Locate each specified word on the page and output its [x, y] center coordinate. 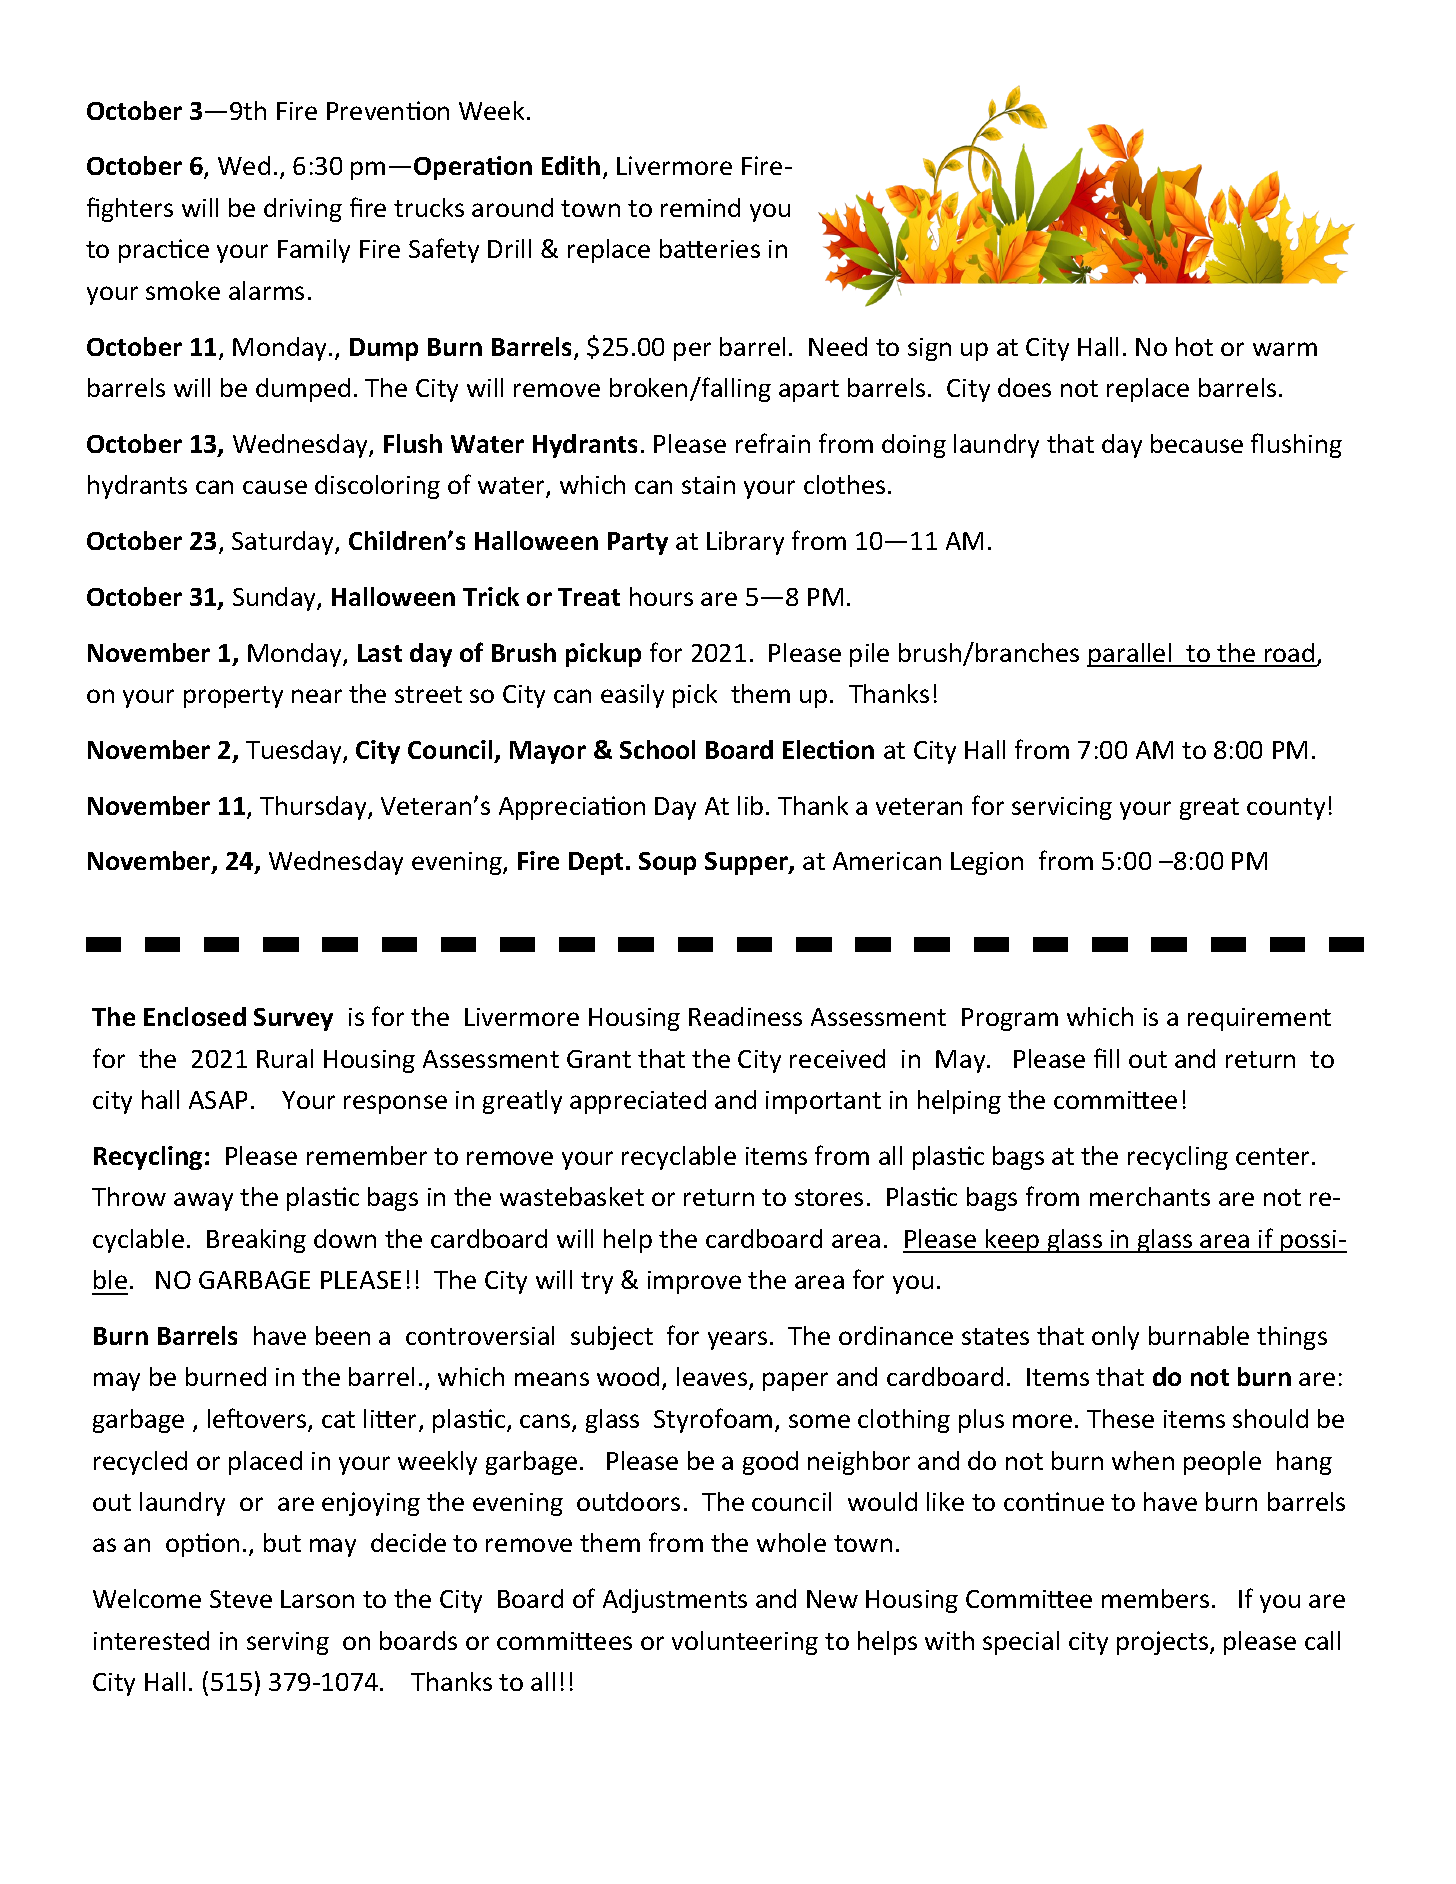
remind [700, 207]
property [233, 697]
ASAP [218, 1100]
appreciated [638, 1102]
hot [1194, 346]
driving [303, 210]
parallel [1130, 655]
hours [661, 596]
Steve [241, 1599]
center [1274, 1156]
